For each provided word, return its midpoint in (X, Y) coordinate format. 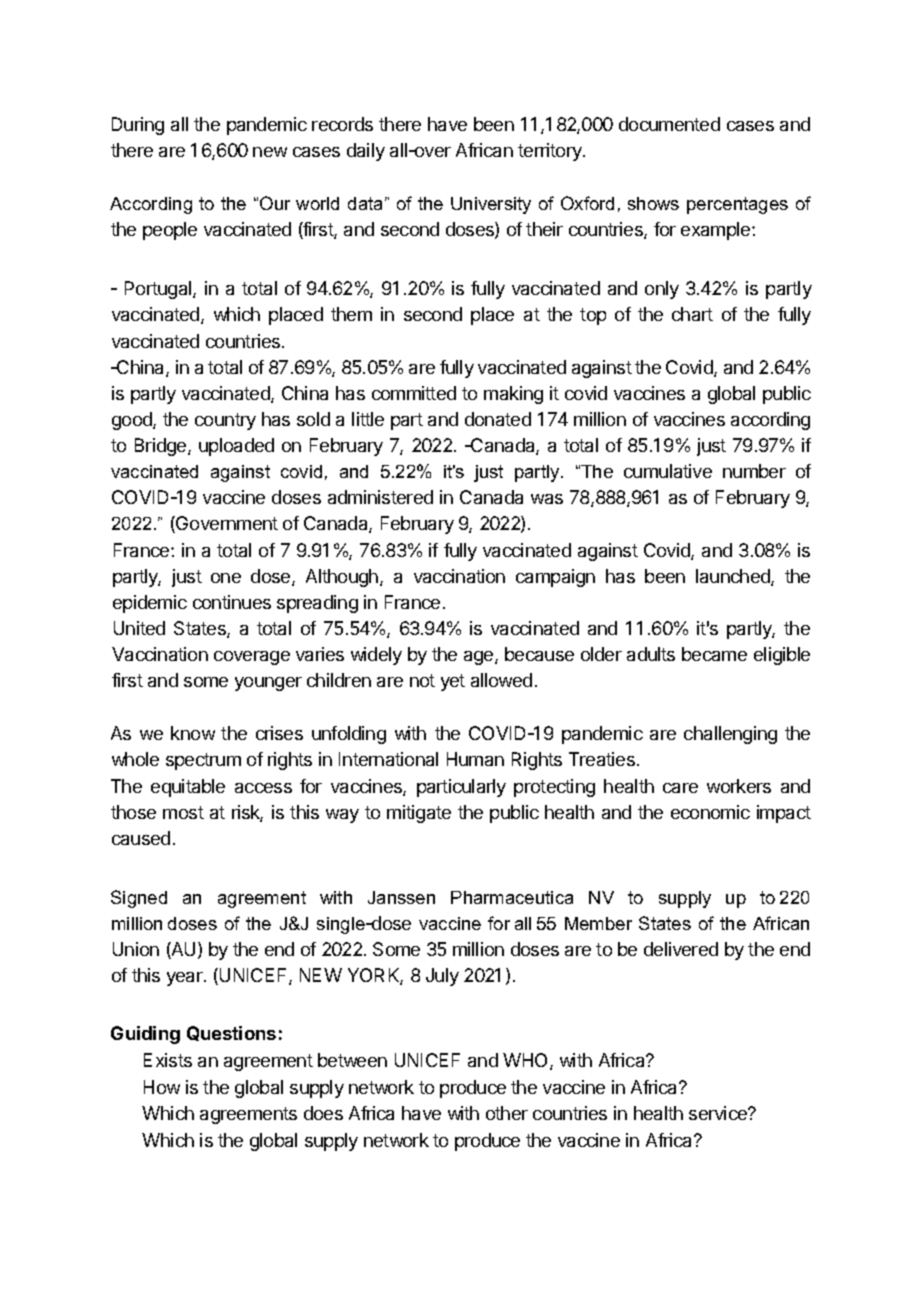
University (491, 205)
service (719, 1113)
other (507, 1113)
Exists (168, 1060)
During (138, 126)
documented (669, 124)
